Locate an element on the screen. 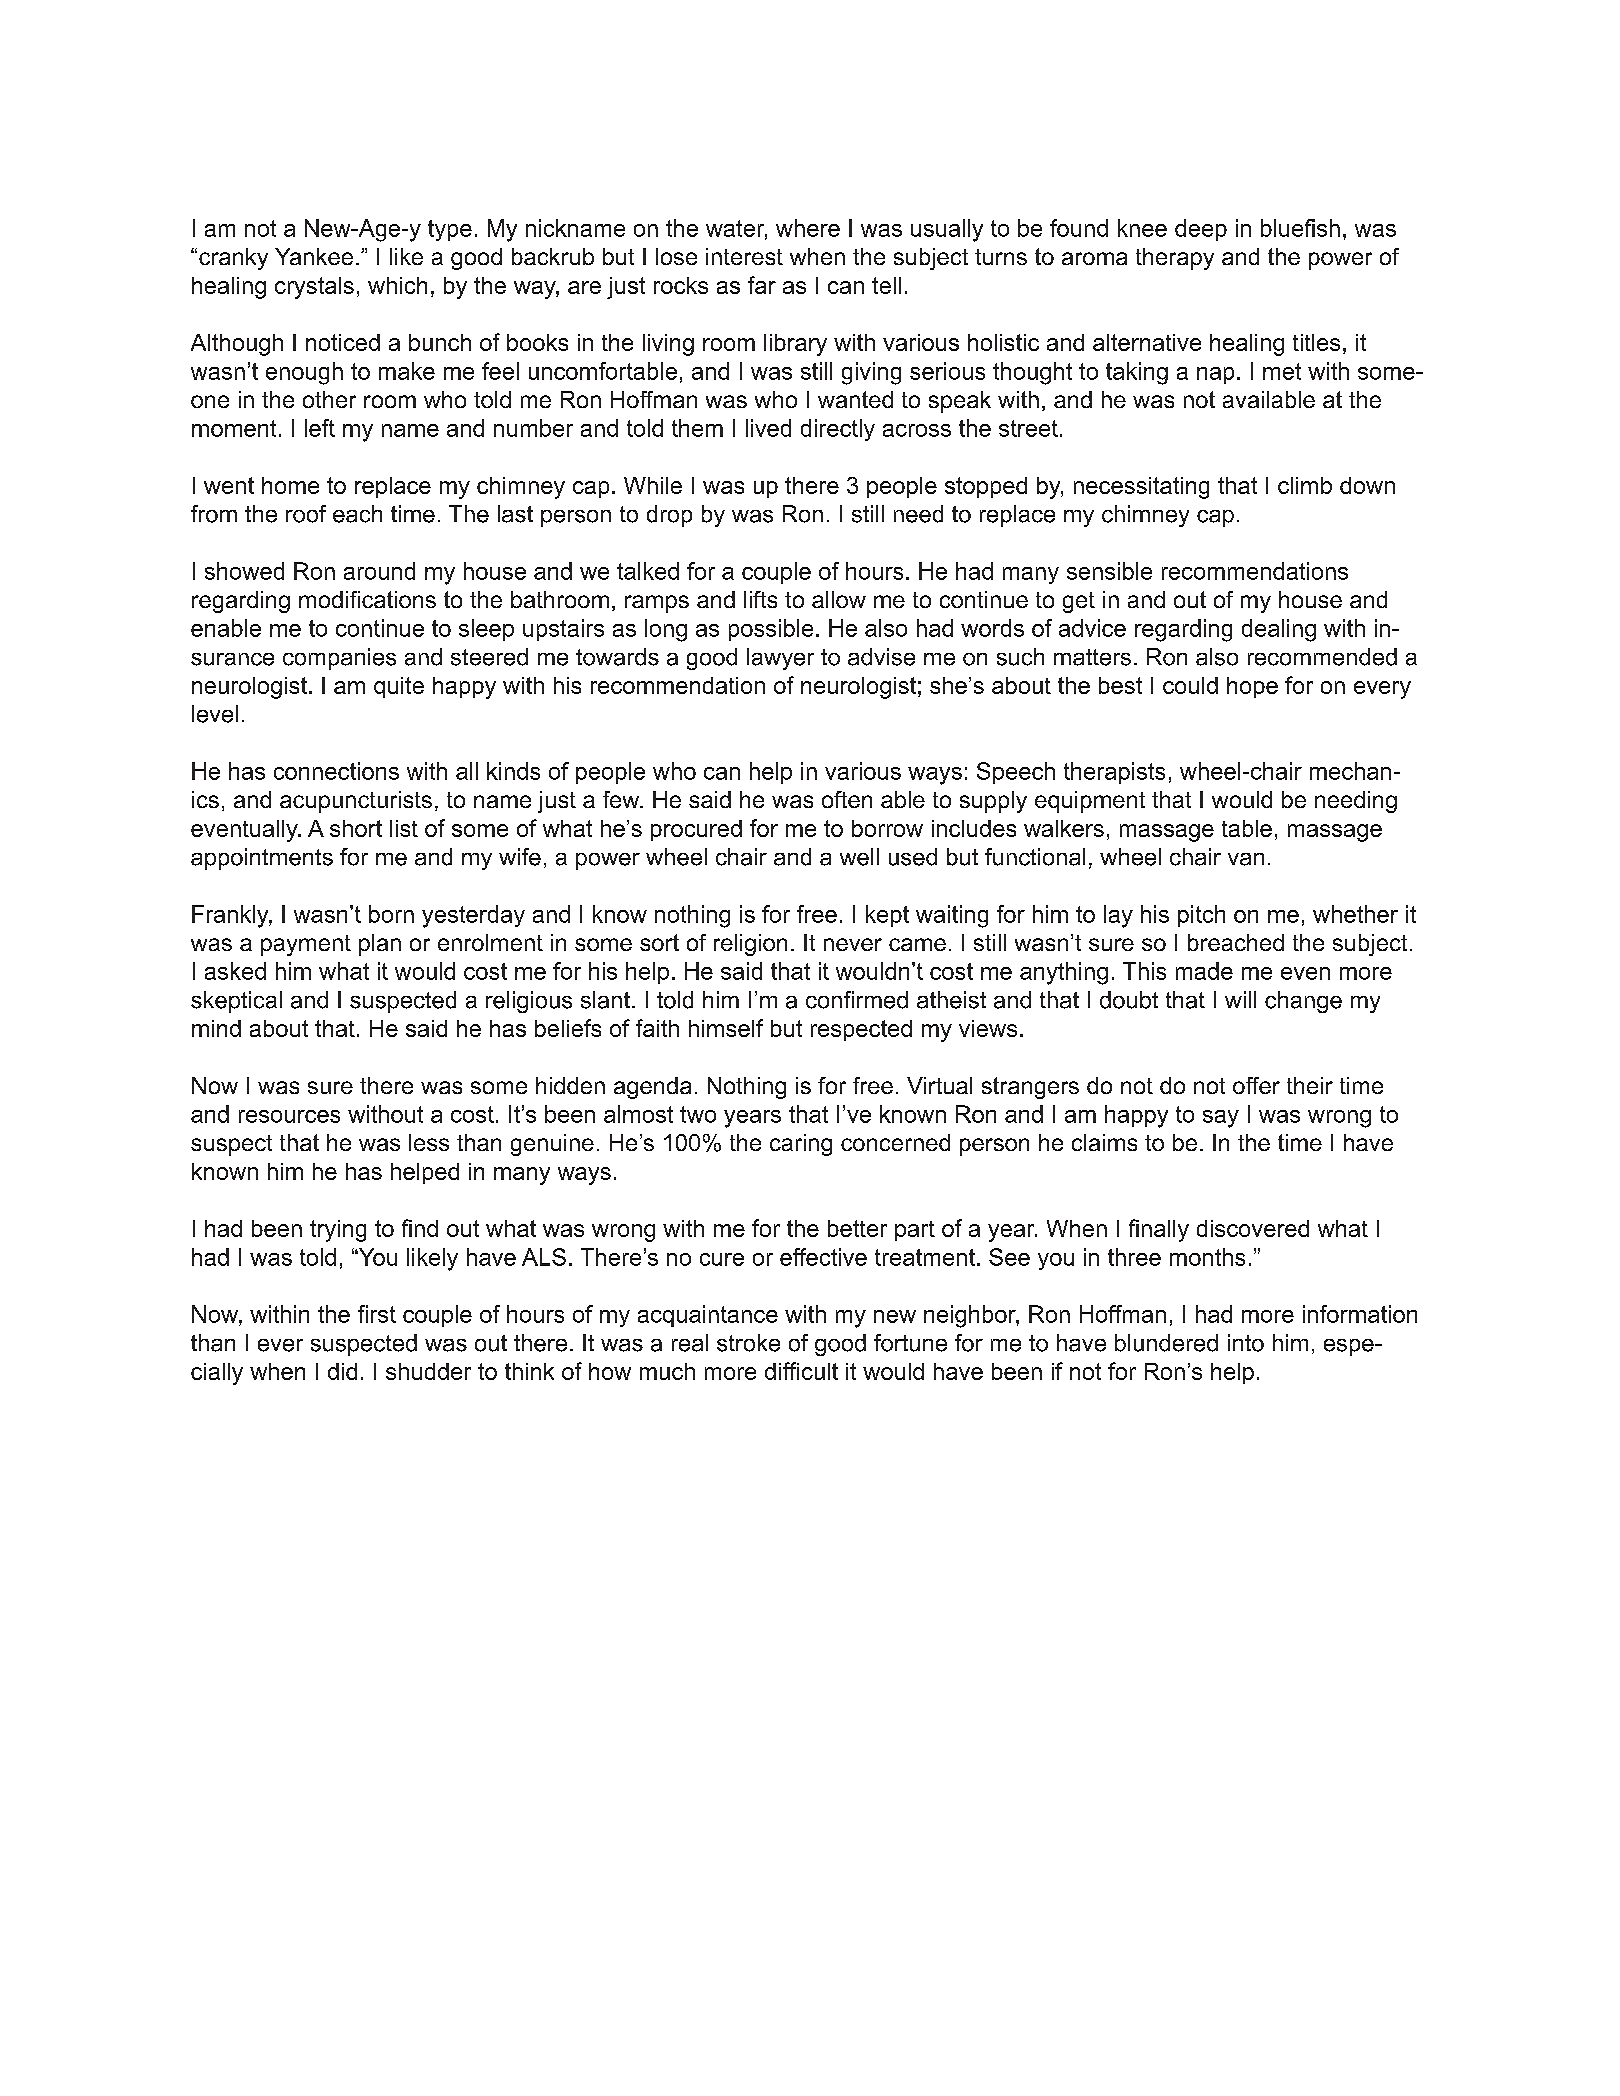  say is located at coordinates (1221, 1119).
